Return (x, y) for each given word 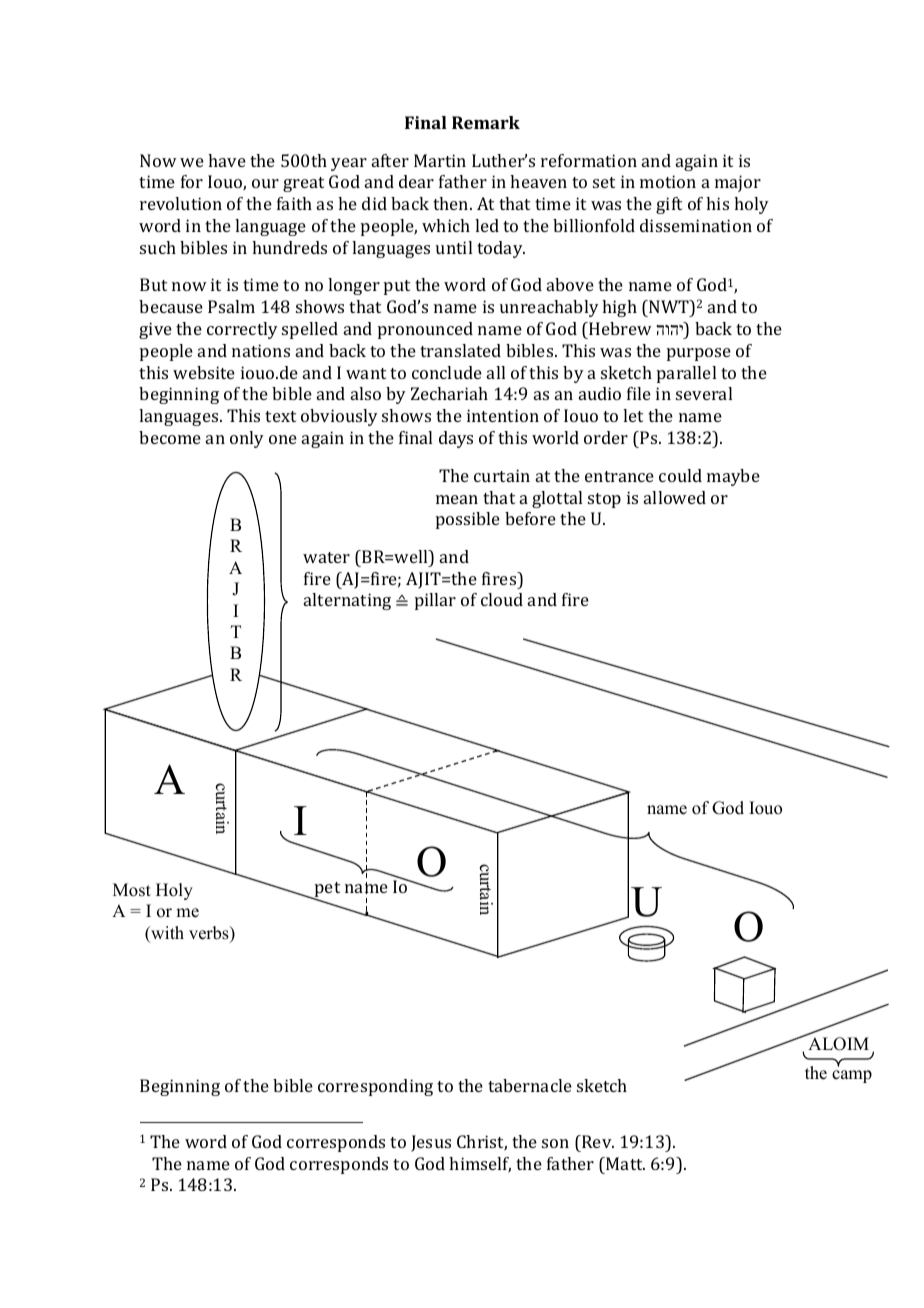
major (738, 183)
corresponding (375, 1087)
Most (132, 890)
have (227, 160)
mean (457, 499)
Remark (486, 122)
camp (852, 1076)
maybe (733, 477)
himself (480, 1165)
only (247, 439)
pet (326, 891)
